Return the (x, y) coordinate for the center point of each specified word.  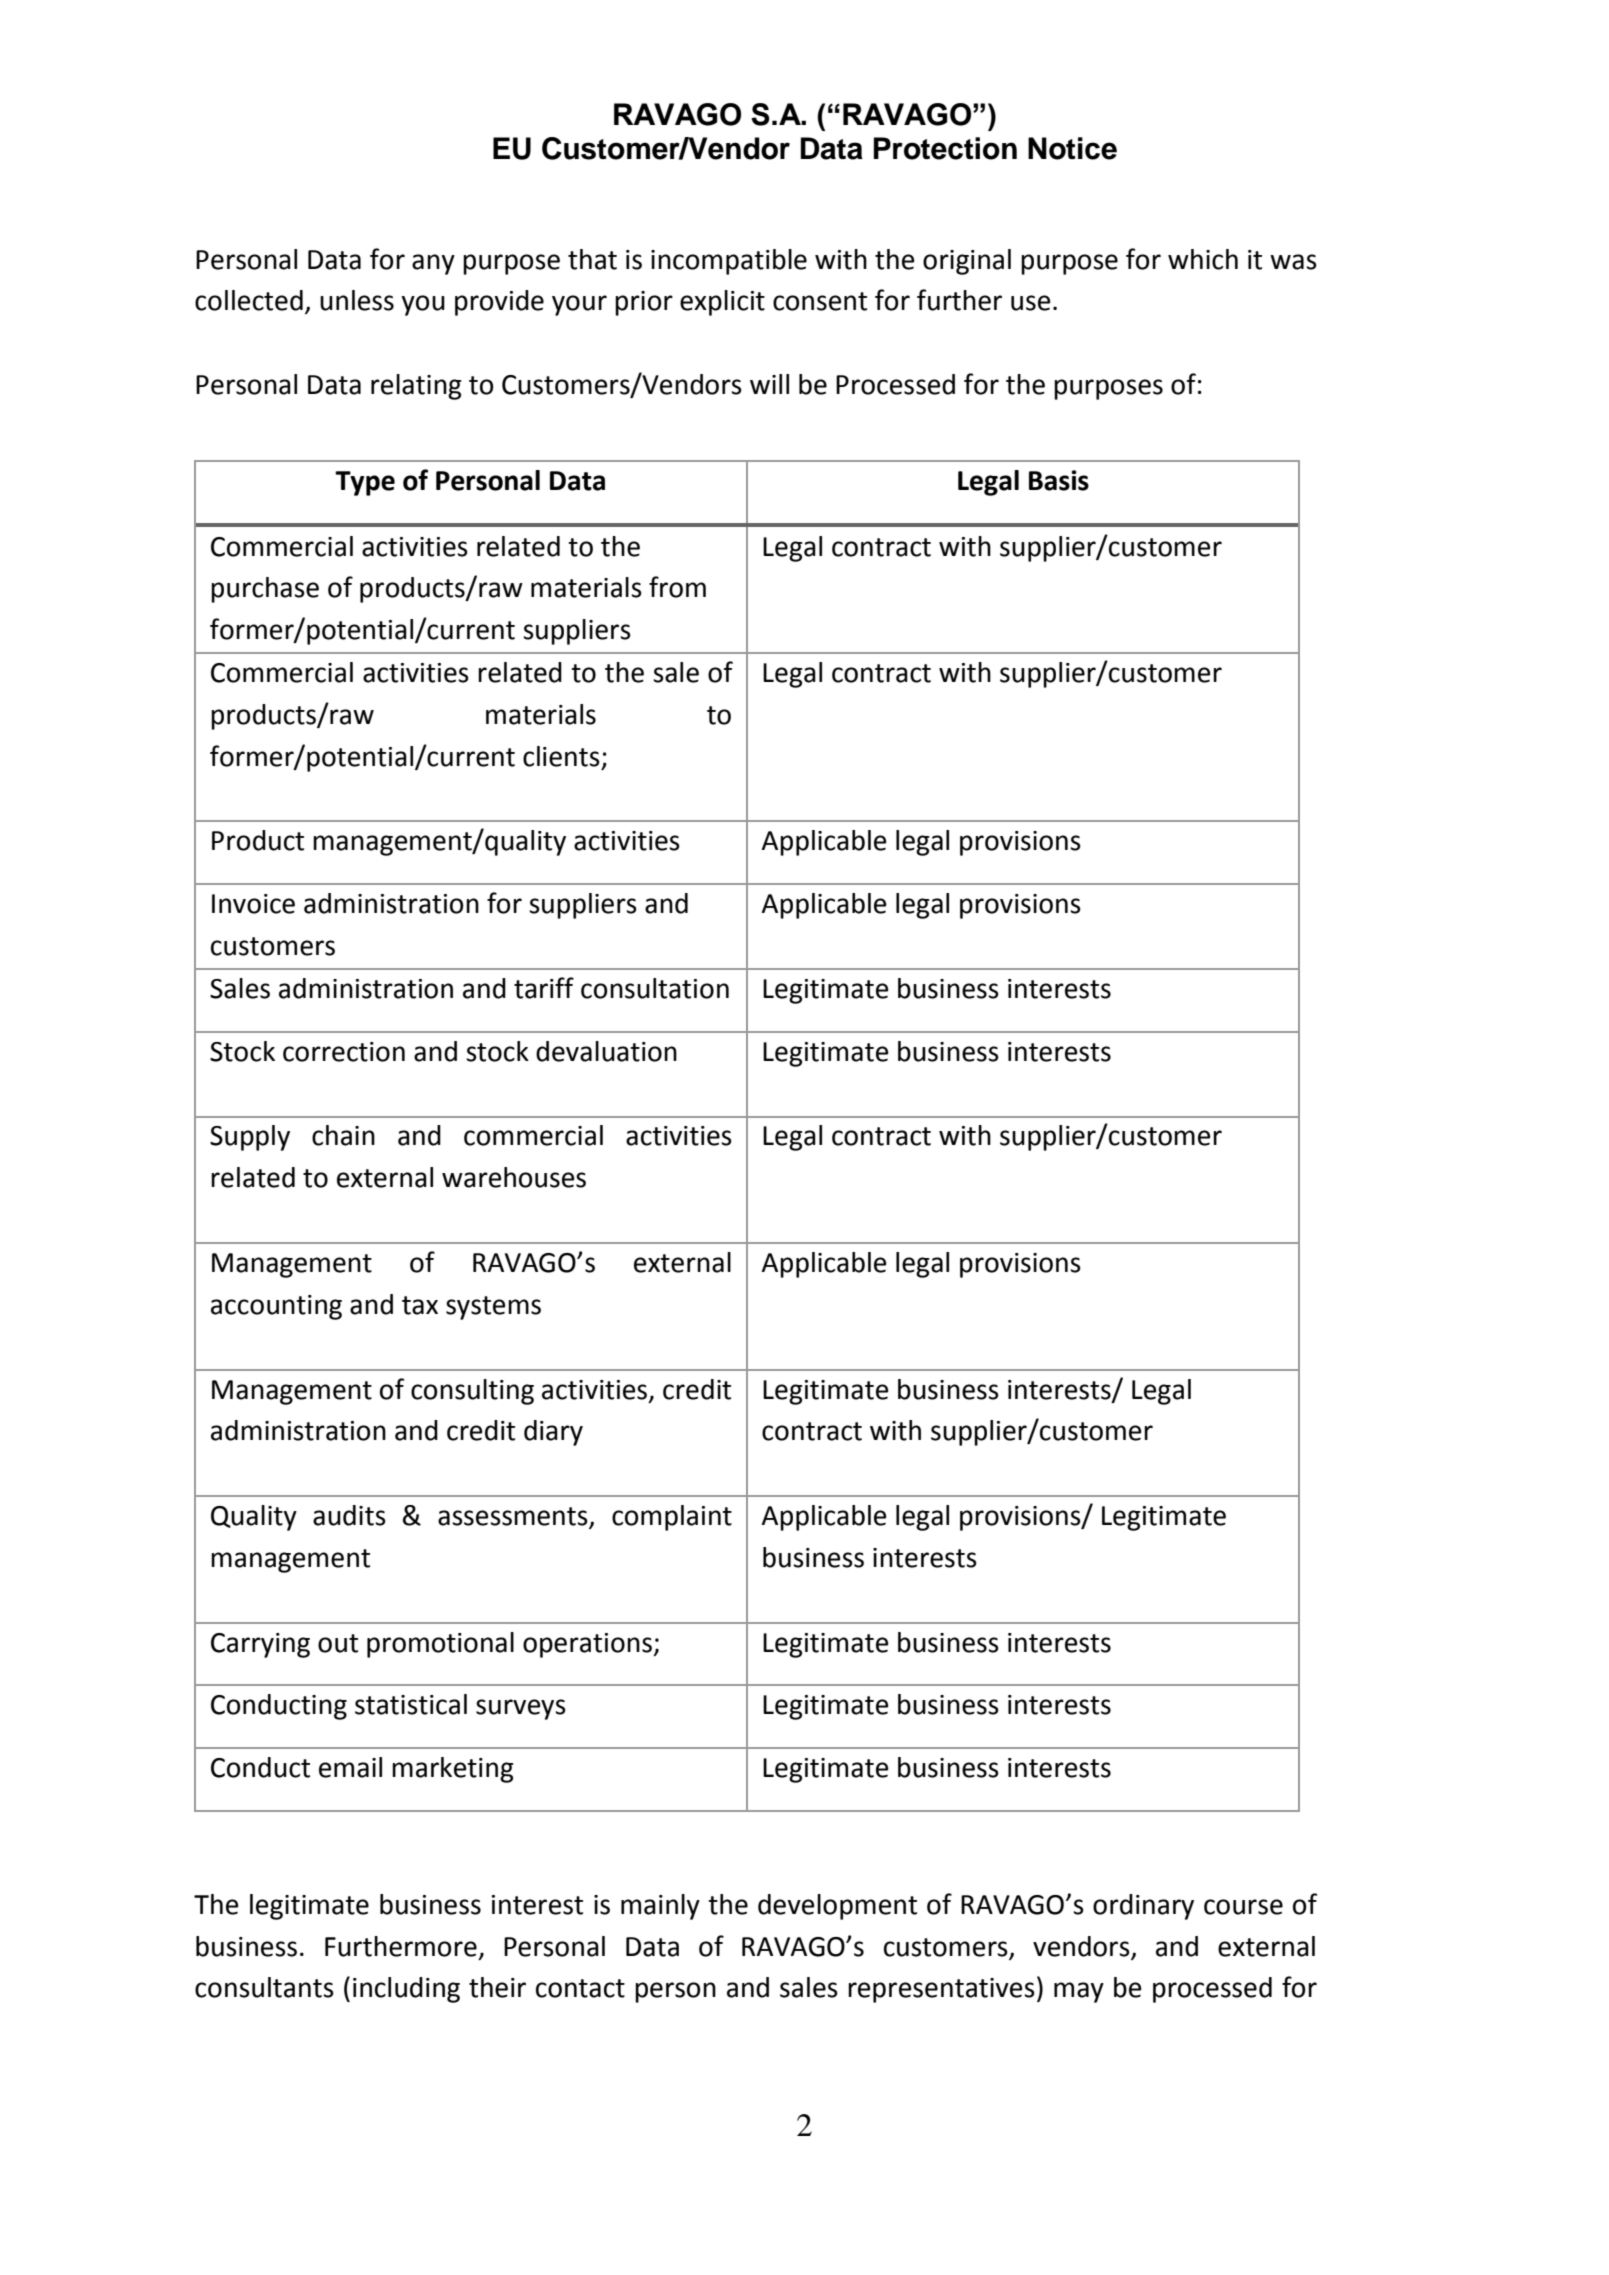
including (406, 1990)
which (1203, 259)
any (433, 264)
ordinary (1143, 1907)
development (837, 1907)
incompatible (729, 262)
